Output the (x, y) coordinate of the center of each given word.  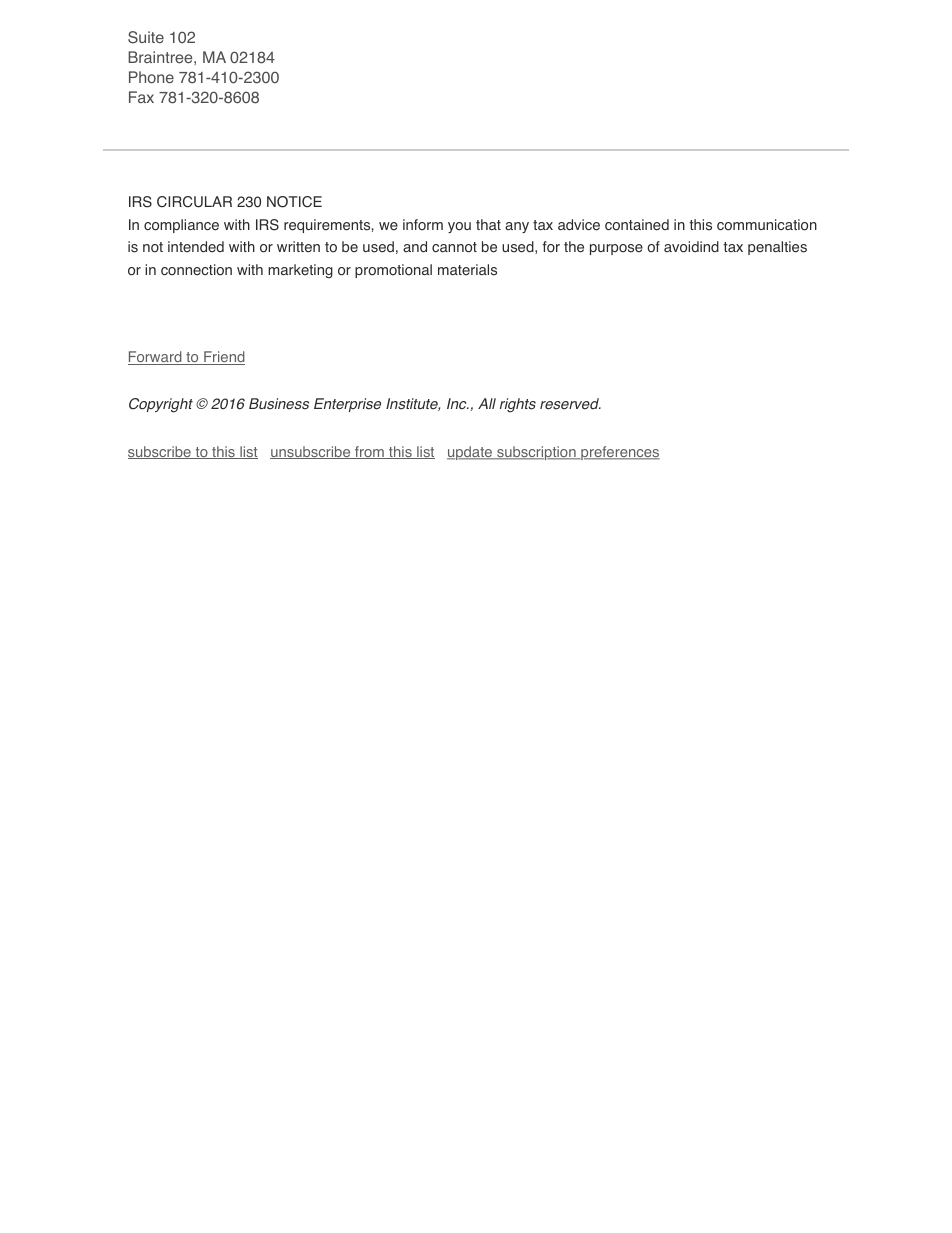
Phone (151, 77)
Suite (146, 37)
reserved (570, 404)
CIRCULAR (194, 202)
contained (637, 225)
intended (196, 247)
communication (767, 225)
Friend (223, 358)
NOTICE (294, 202)
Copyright (161, 405)
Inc (458, 403)
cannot (454, 247)
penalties (777, 248)
